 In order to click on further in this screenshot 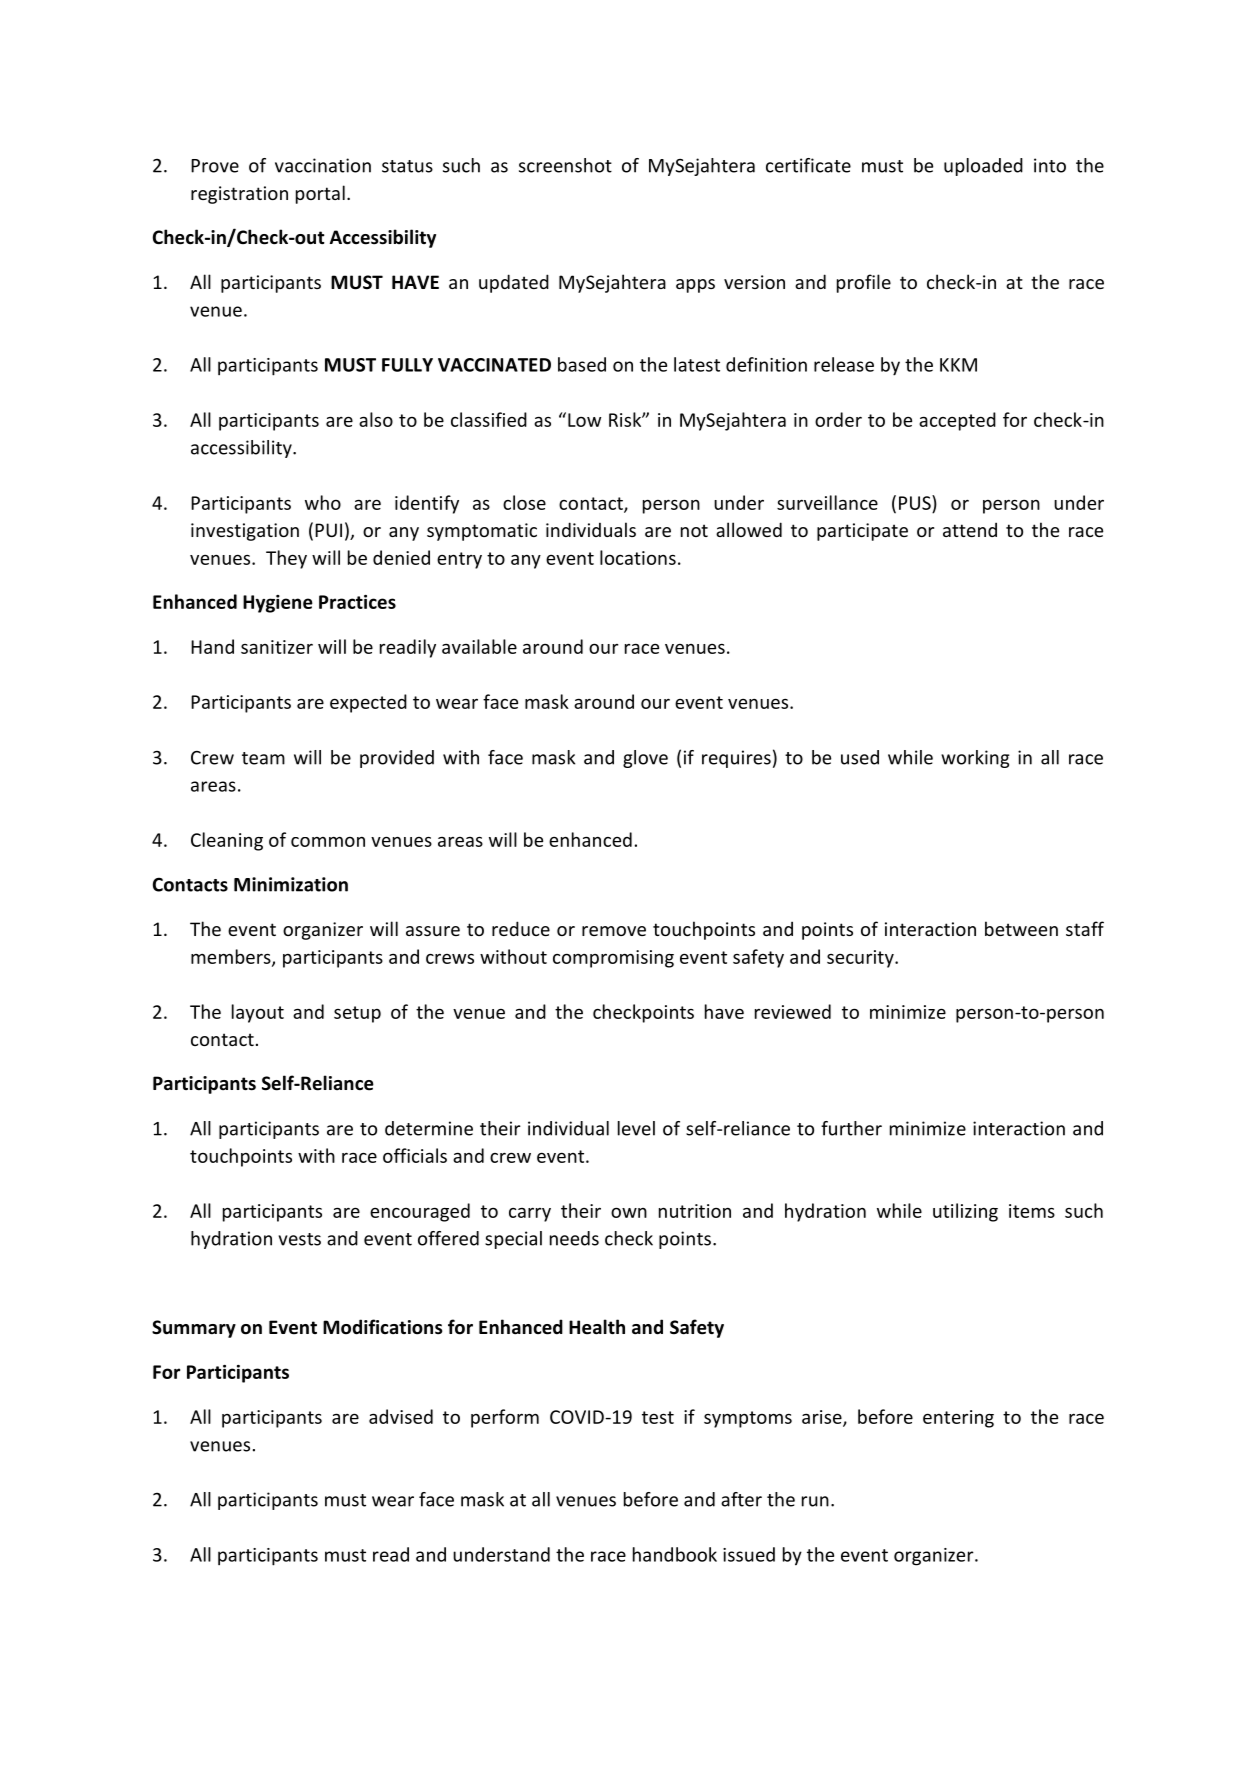, I will do `click(851, 1128)`.
